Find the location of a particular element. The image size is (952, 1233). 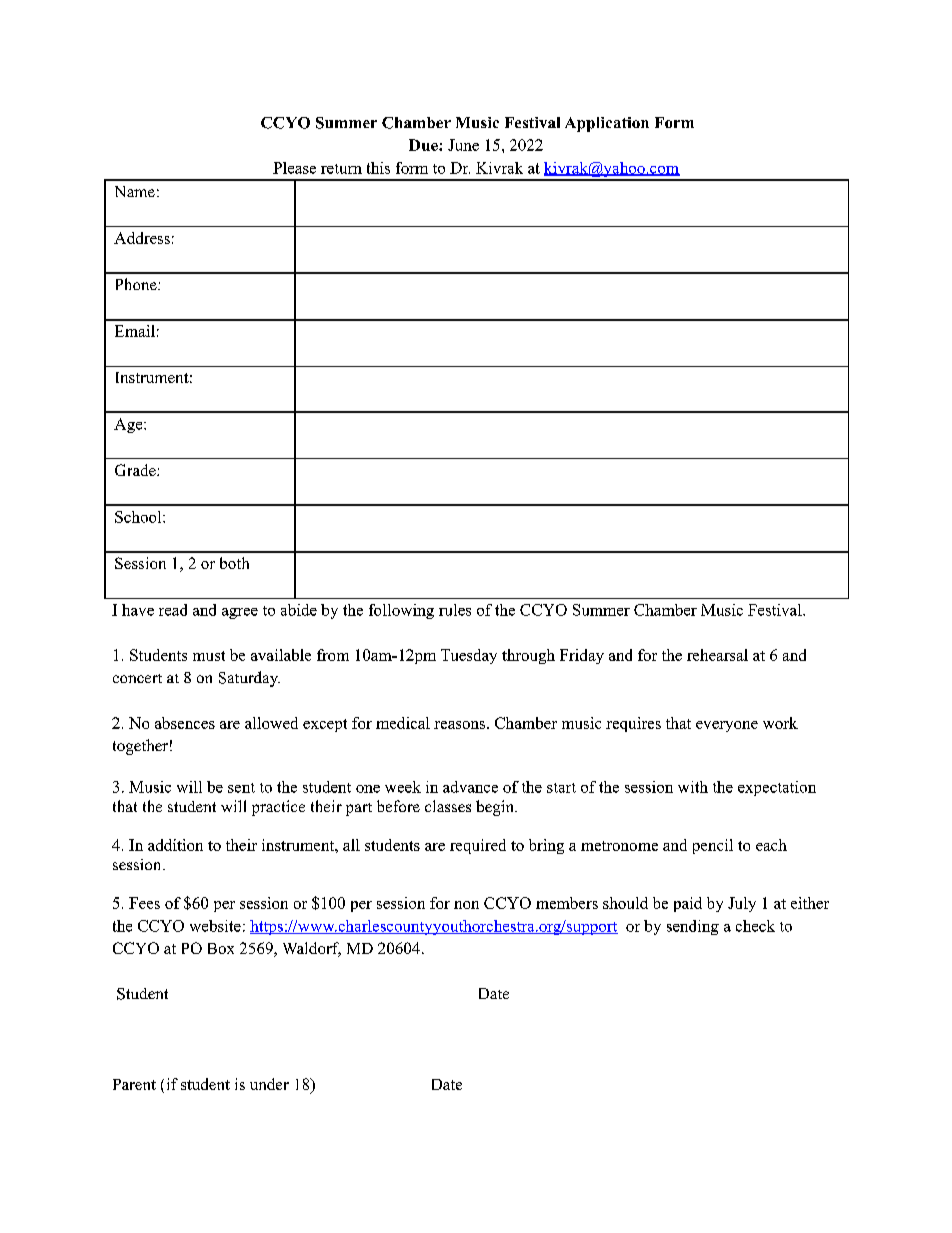

under is located at coordinates (269, 1084).
